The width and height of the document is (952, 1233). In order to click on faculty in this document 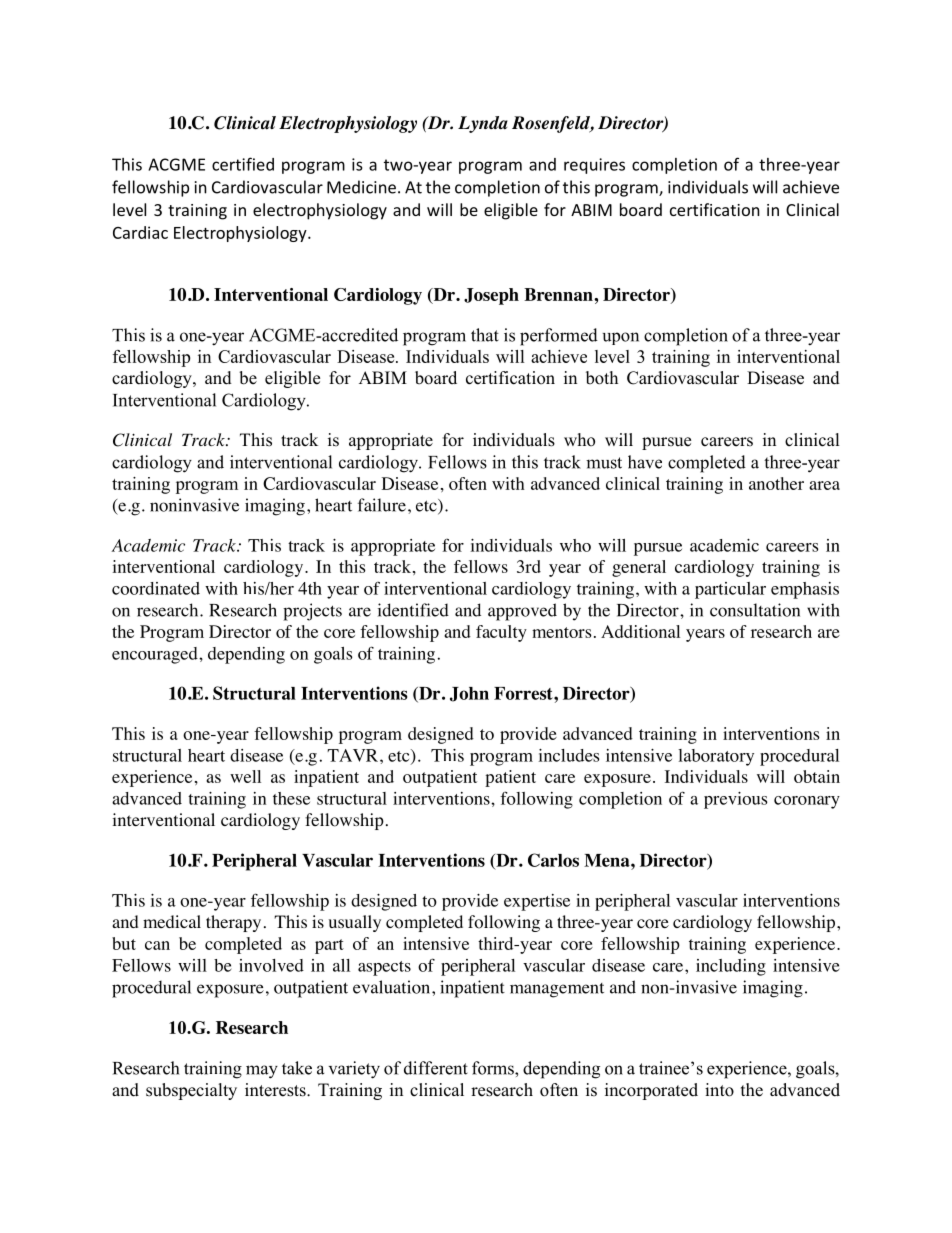, I will do `click(501, 633)`.
